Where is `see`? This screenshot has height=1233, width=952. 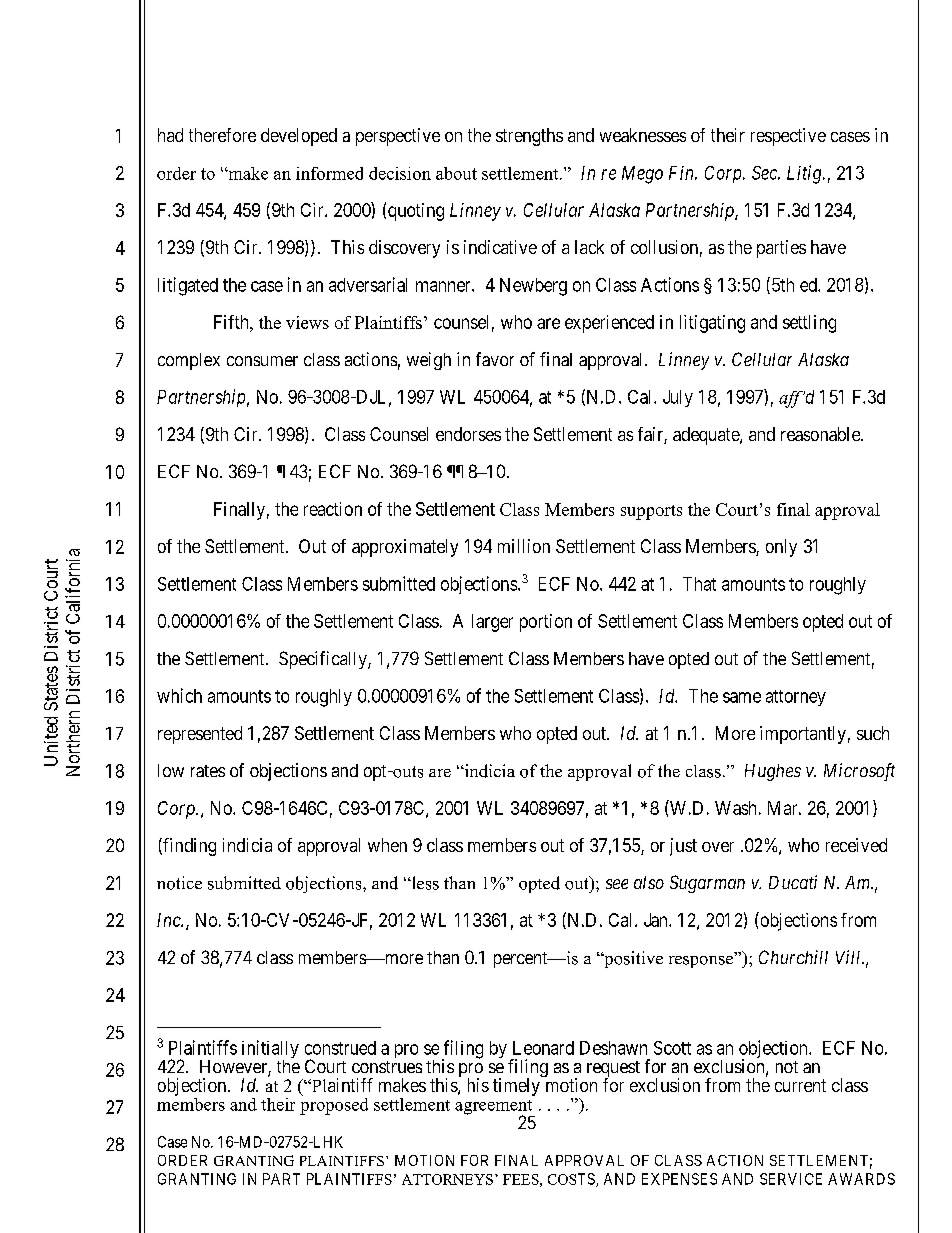 see is located at coordinates (617, 884).
